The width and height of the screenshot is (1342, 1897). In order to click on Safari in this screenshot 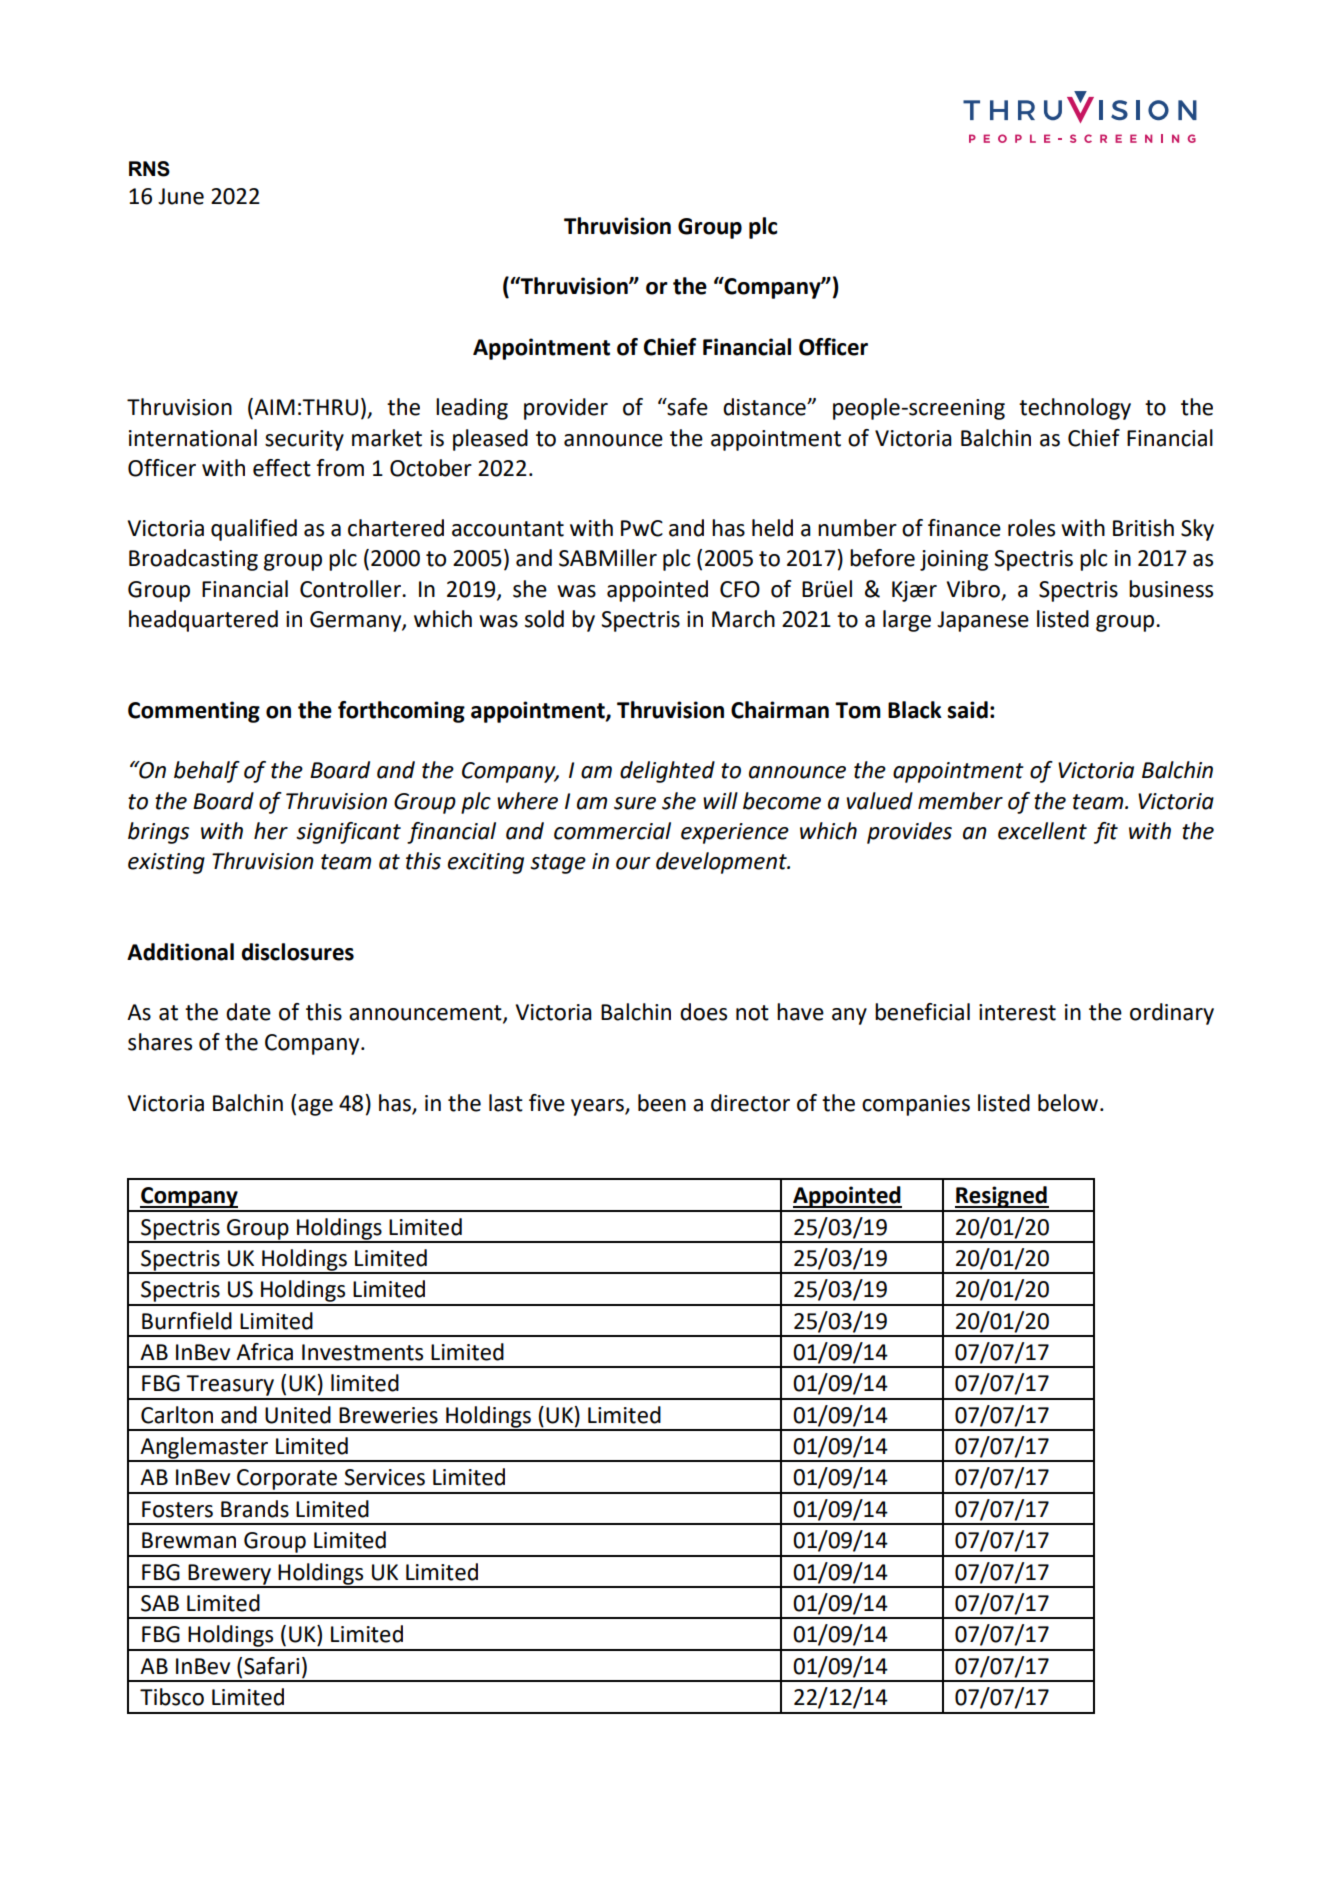, I will do `click(271, 1666)`.
